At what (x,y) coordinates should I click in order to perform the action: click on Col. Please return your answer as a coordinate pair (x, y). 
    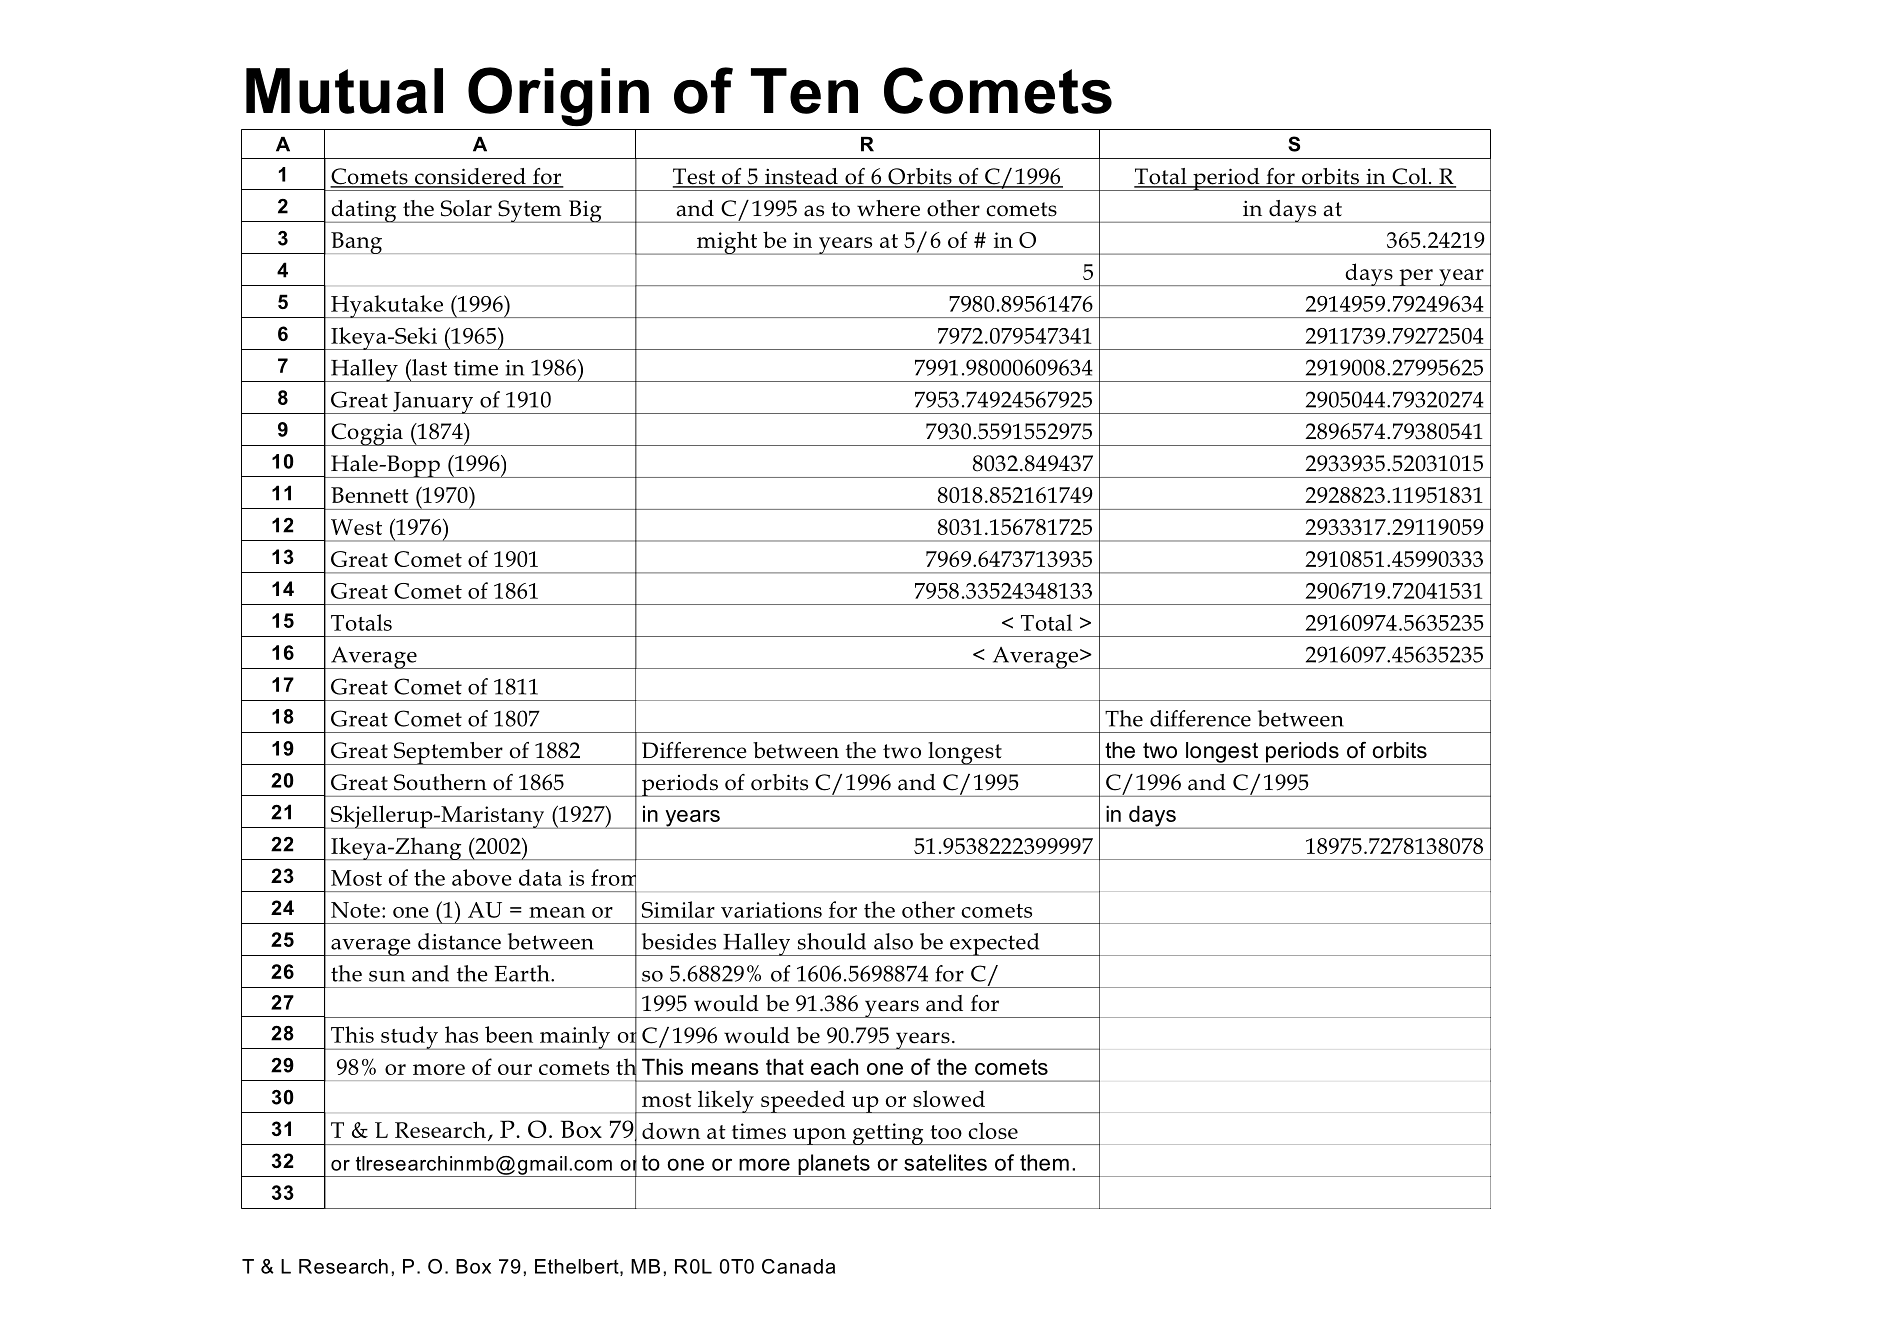
    Looking at the image, I should click on (1409, 177).
